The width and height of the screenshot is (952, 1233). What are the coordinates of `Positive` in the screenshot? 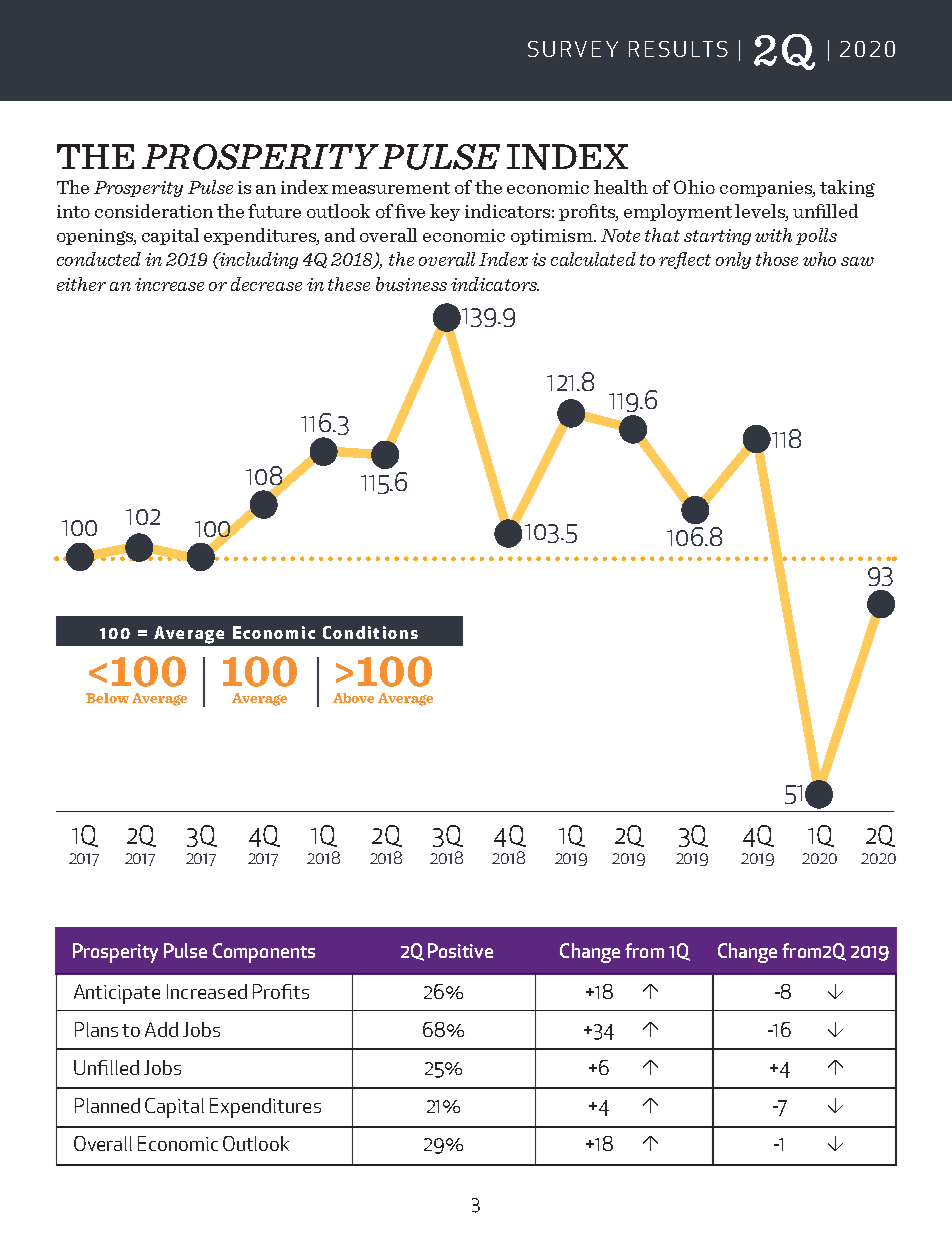 It's located at (460, 950).
